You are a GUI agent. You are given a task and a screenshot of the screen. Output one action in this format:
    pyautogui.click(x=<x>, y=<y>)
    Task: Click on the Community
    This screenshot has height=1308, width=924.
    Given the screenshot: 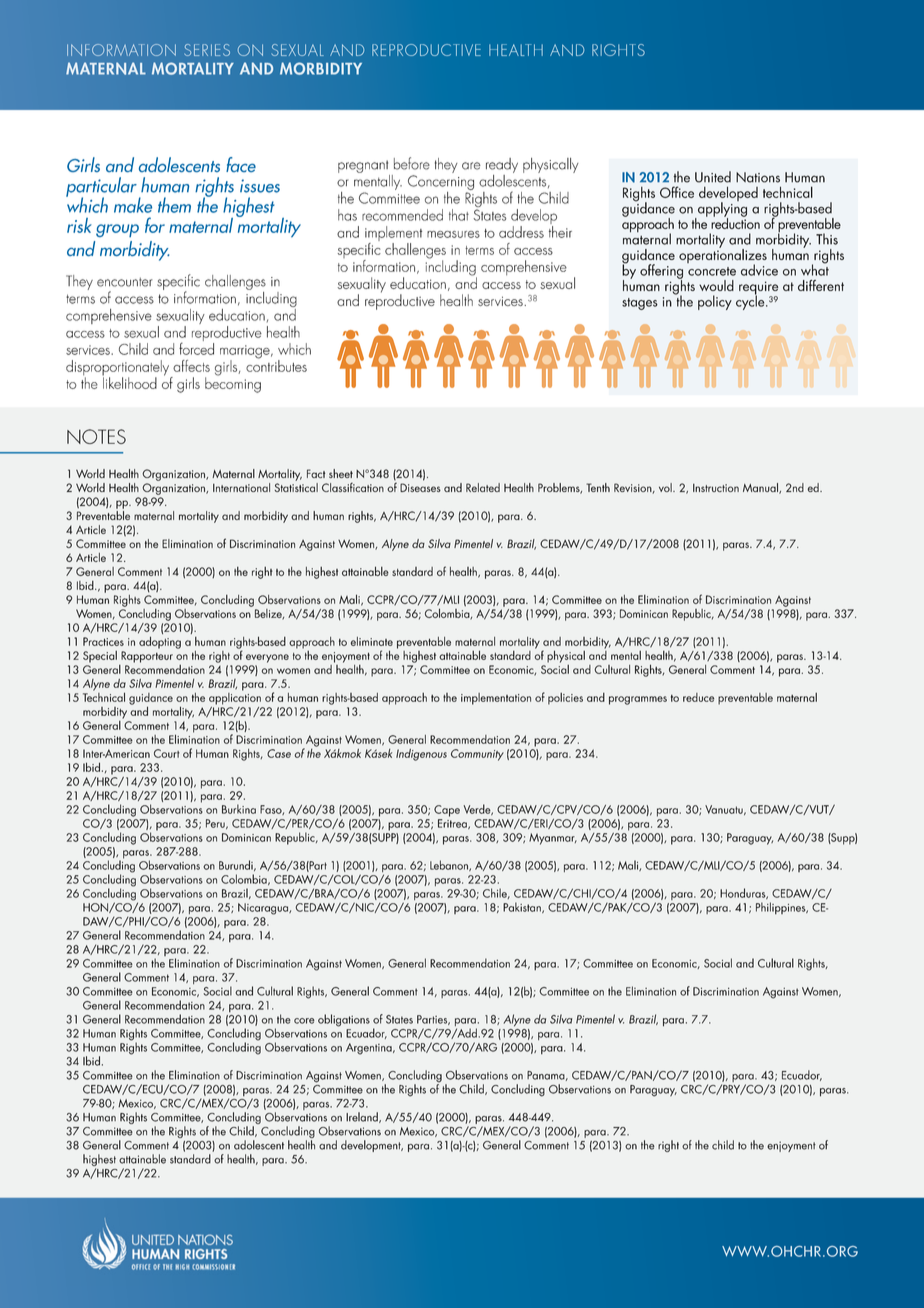 What is the action you would take?
    pyautogui.click(x=477, y=755)
